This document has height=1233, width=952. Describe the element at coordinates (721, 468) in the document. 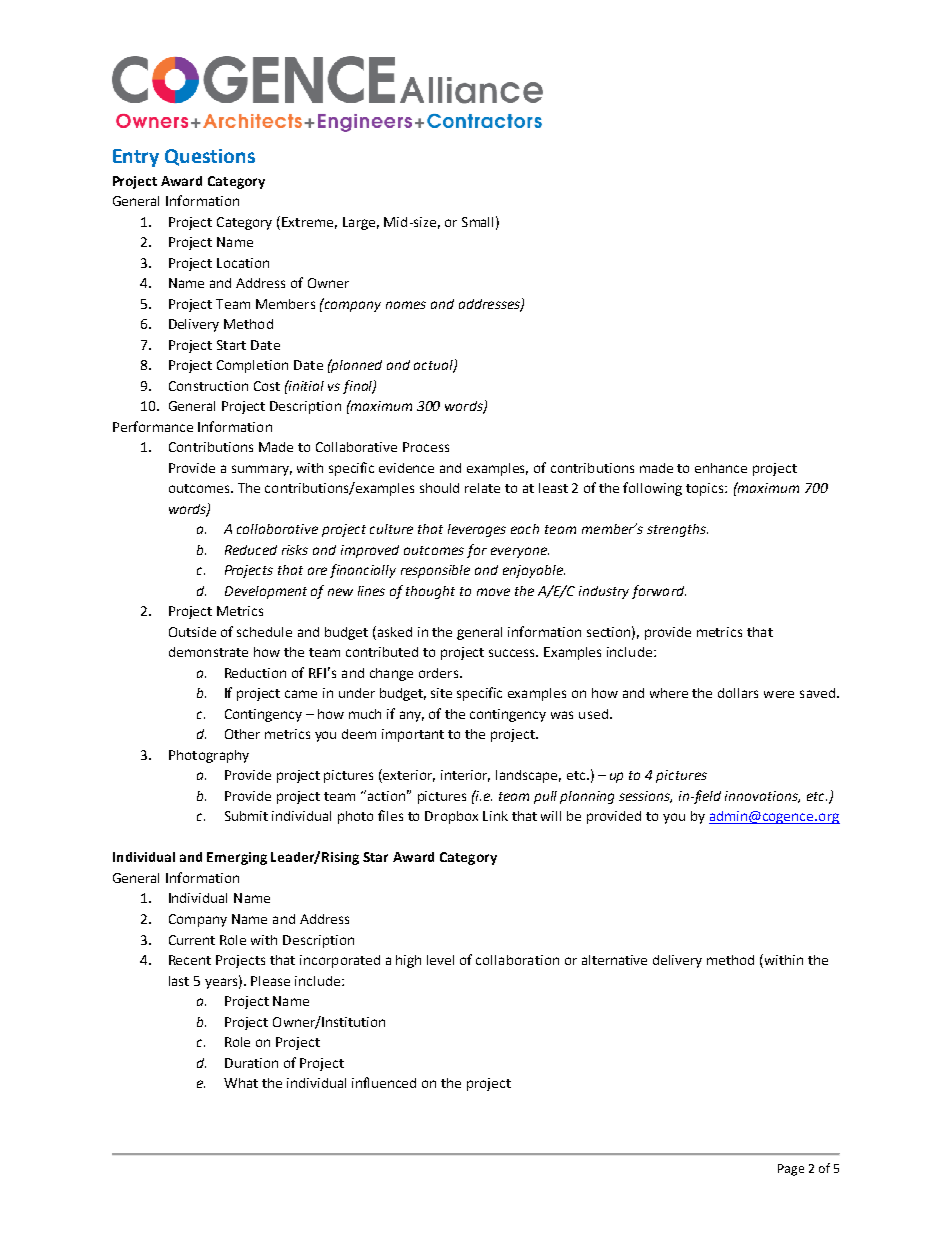

I see `enhance` at that location.
